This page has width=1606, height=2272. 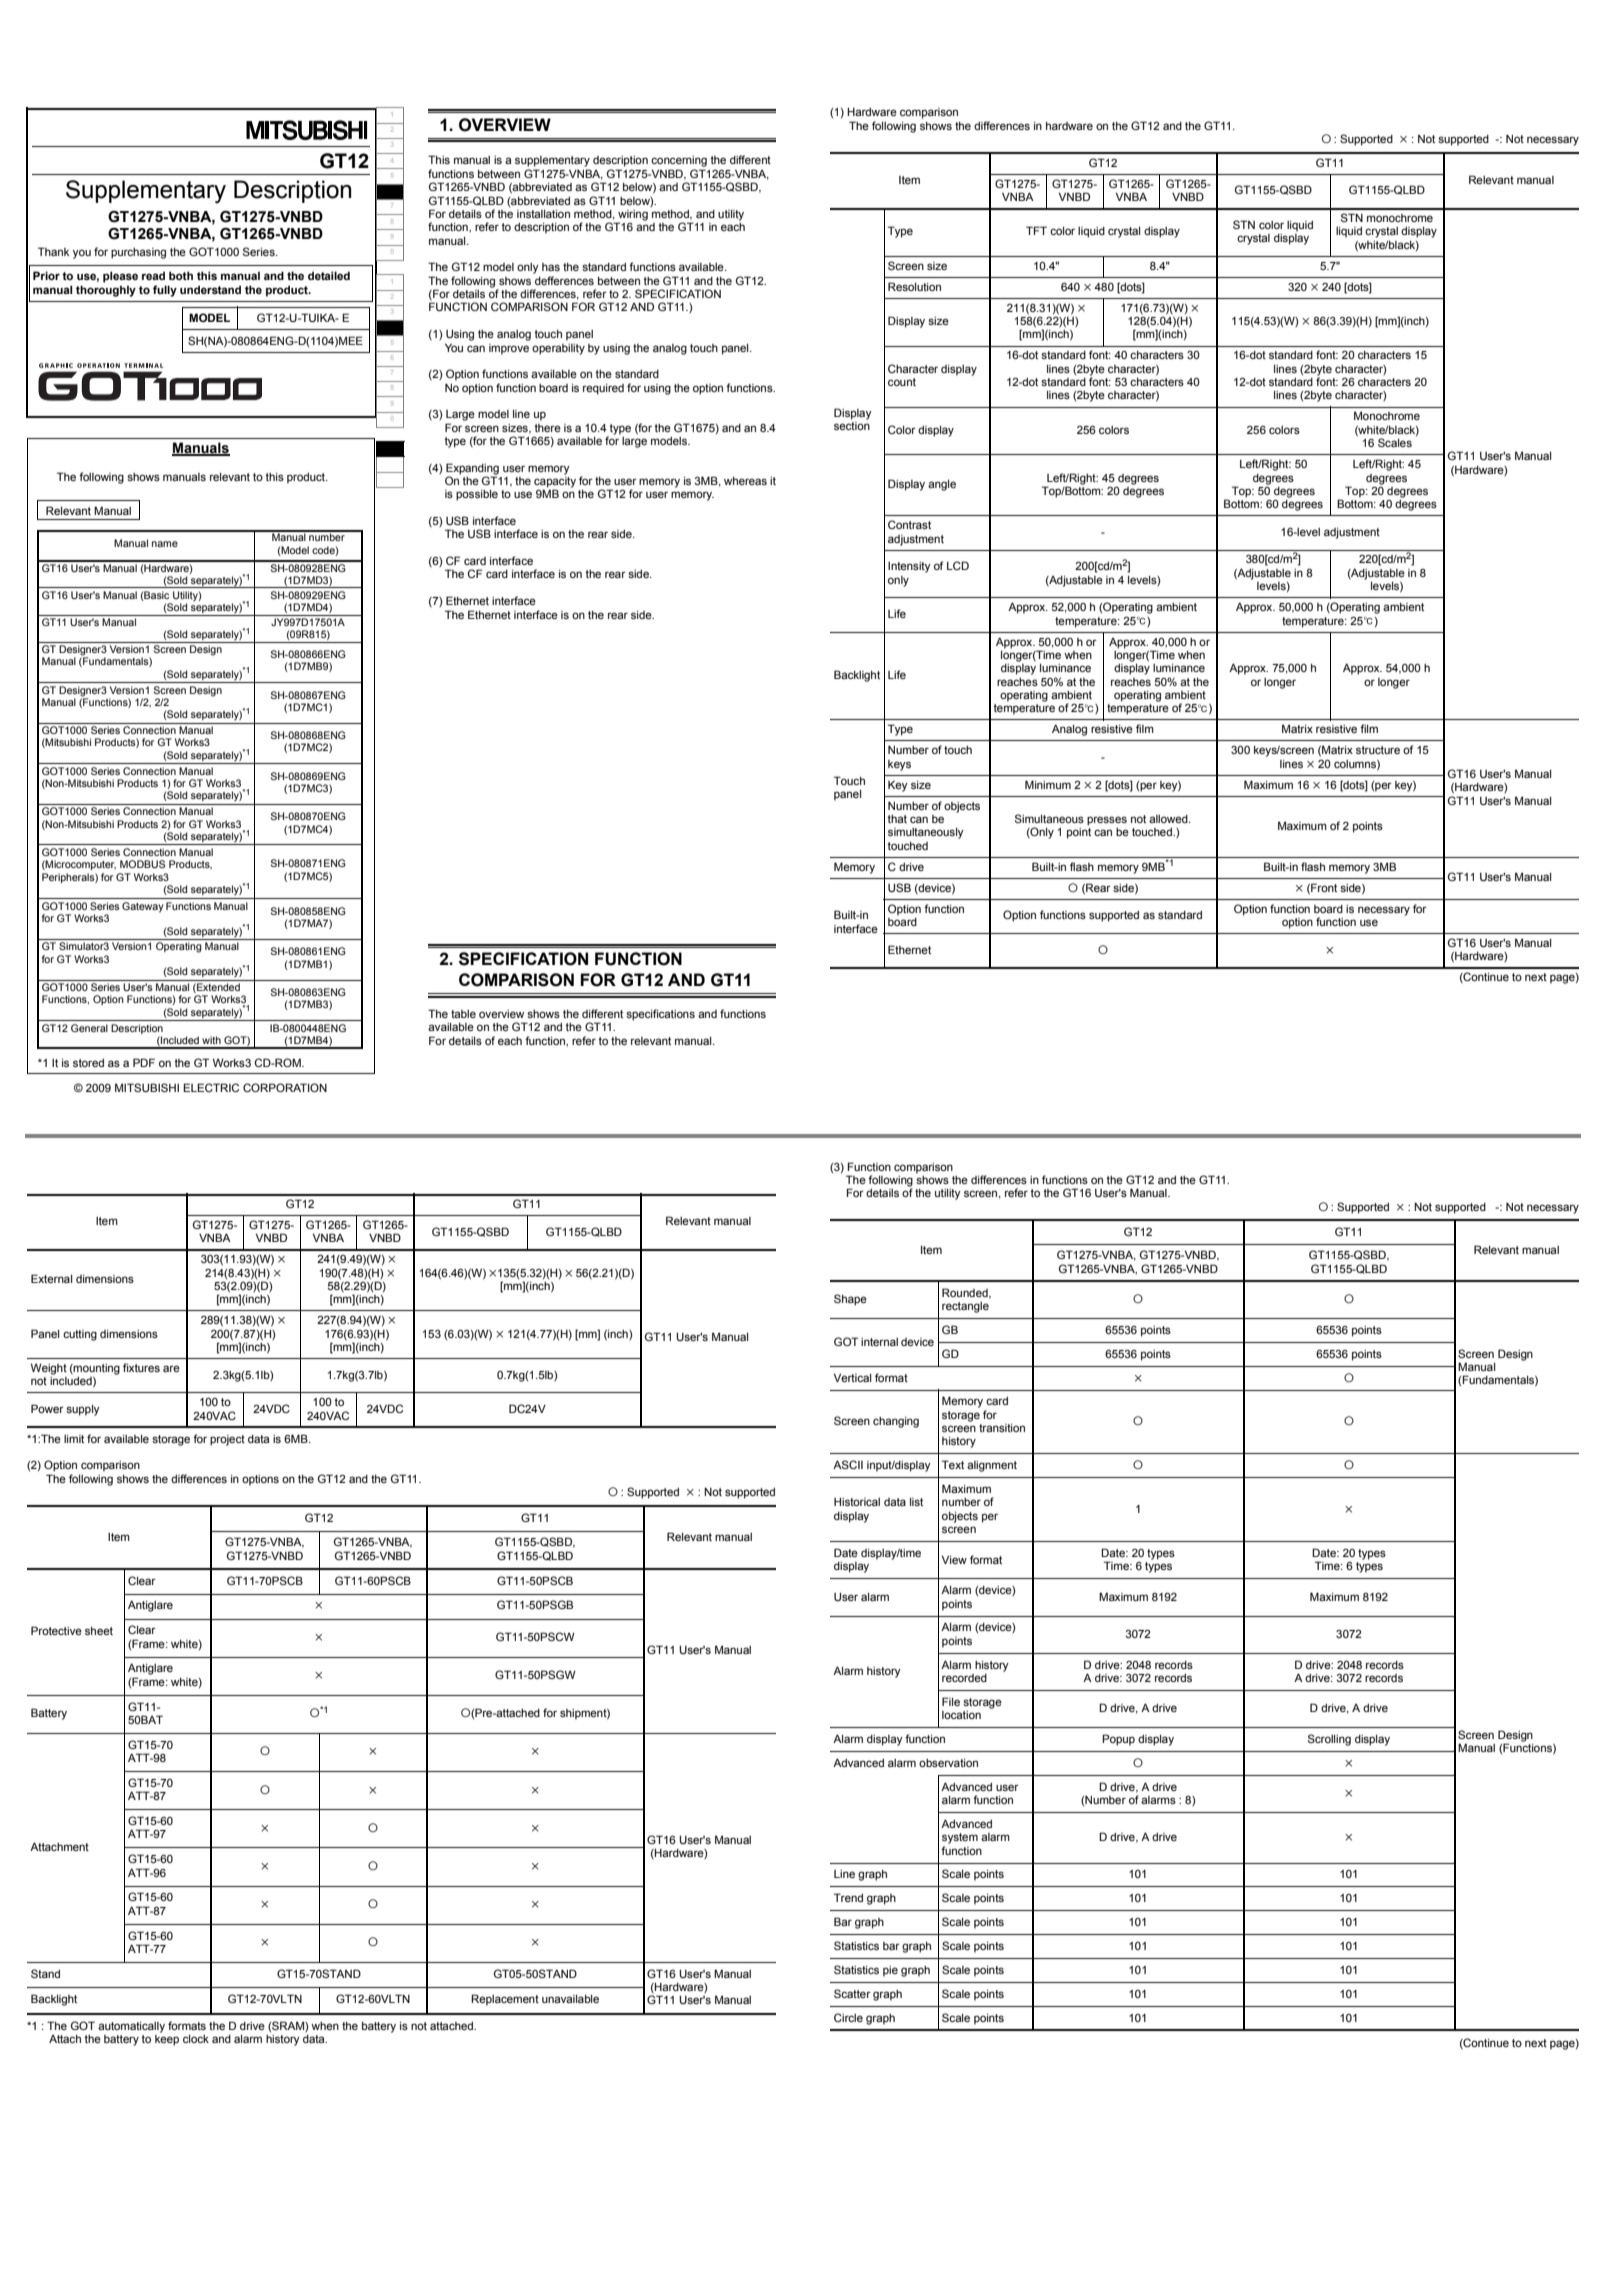 I want to click on pie, so click(x=890, y=1971).
